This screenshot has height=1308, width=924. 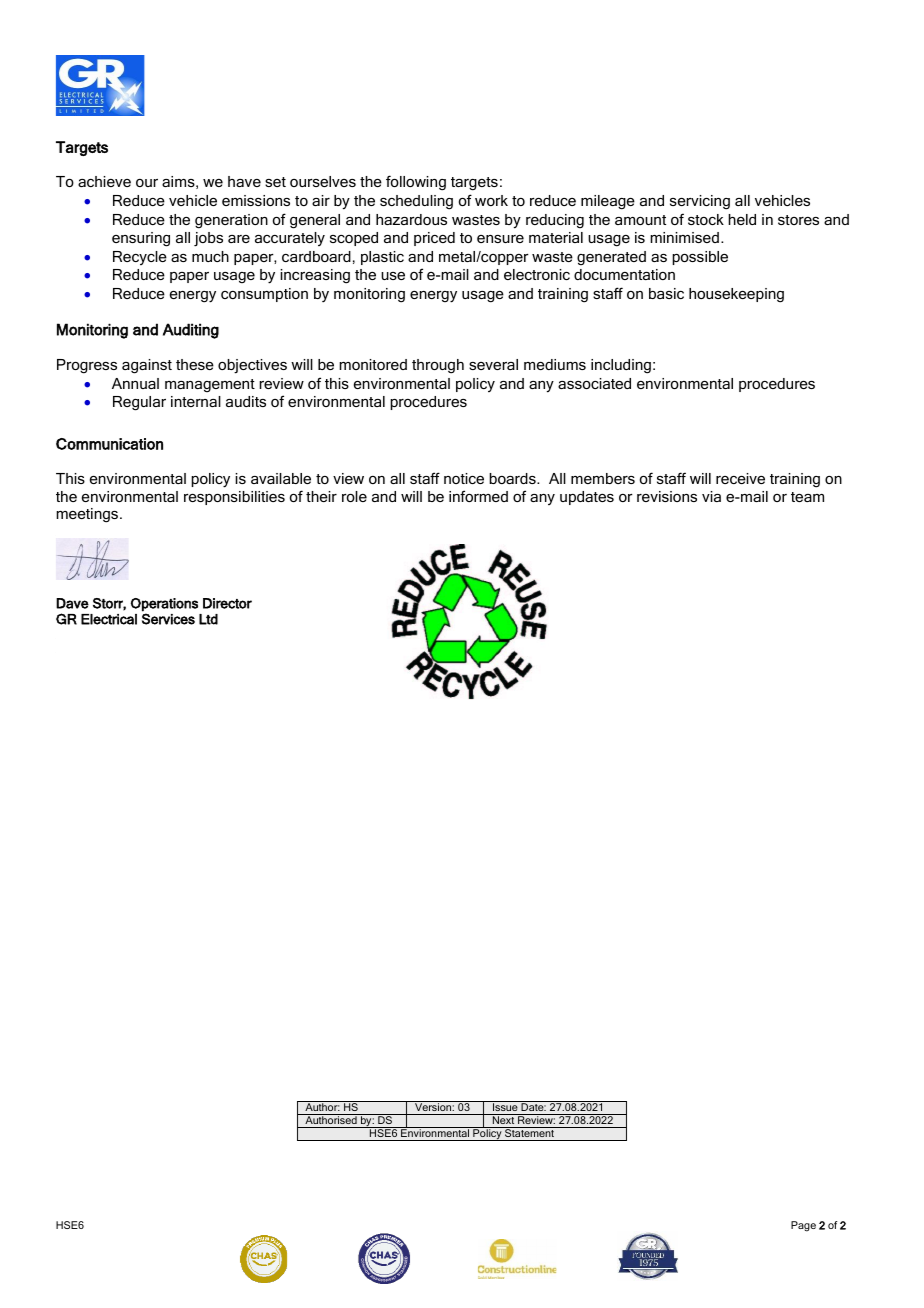 I want to click on Operations, so click(x=164, y=605).
